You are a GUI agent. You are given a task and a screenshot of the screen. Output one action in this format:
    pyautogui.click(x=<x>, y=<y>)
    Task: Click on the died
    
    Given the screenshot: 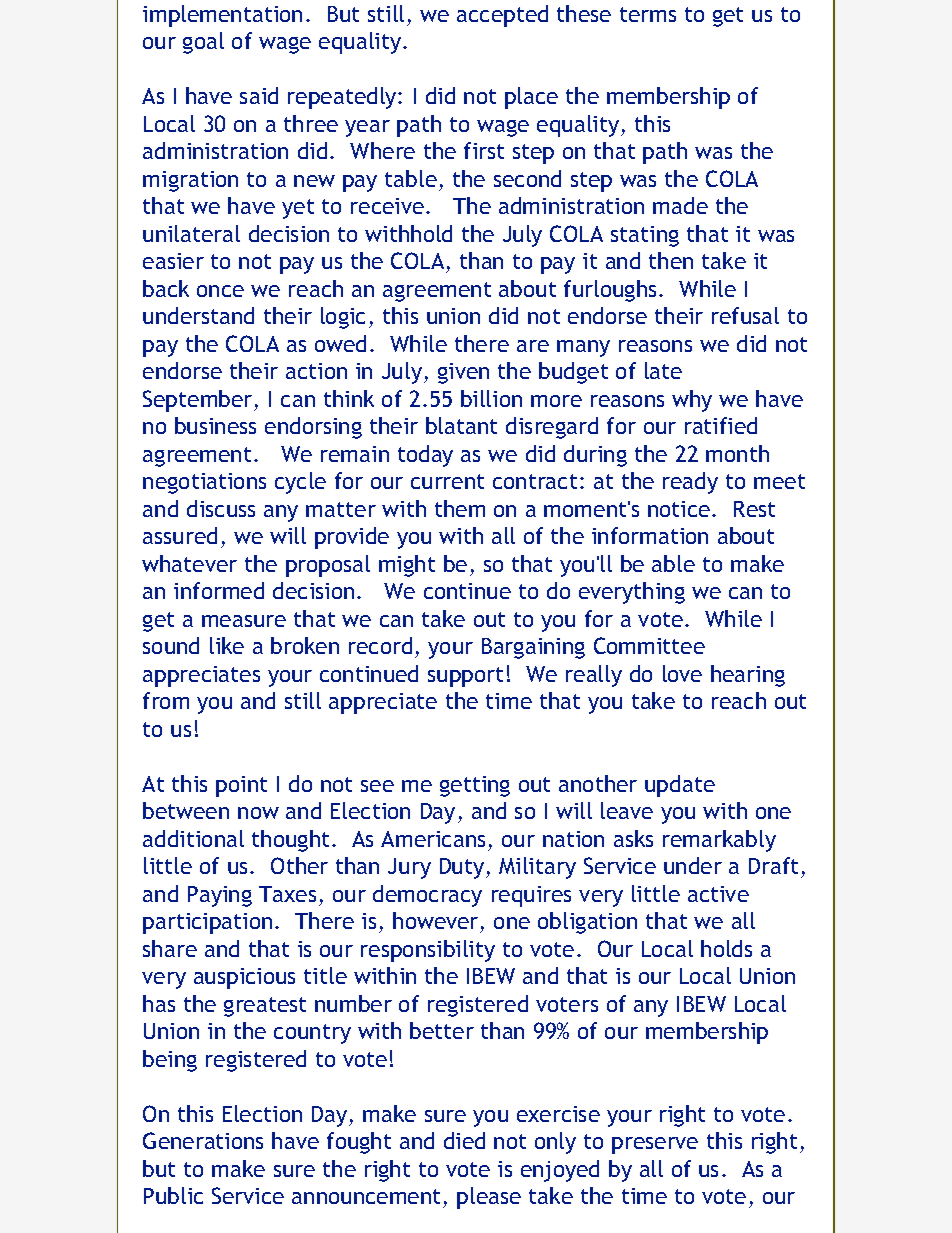 What is the action you would take?
    pyautogui.click(x=464, y=1140)
